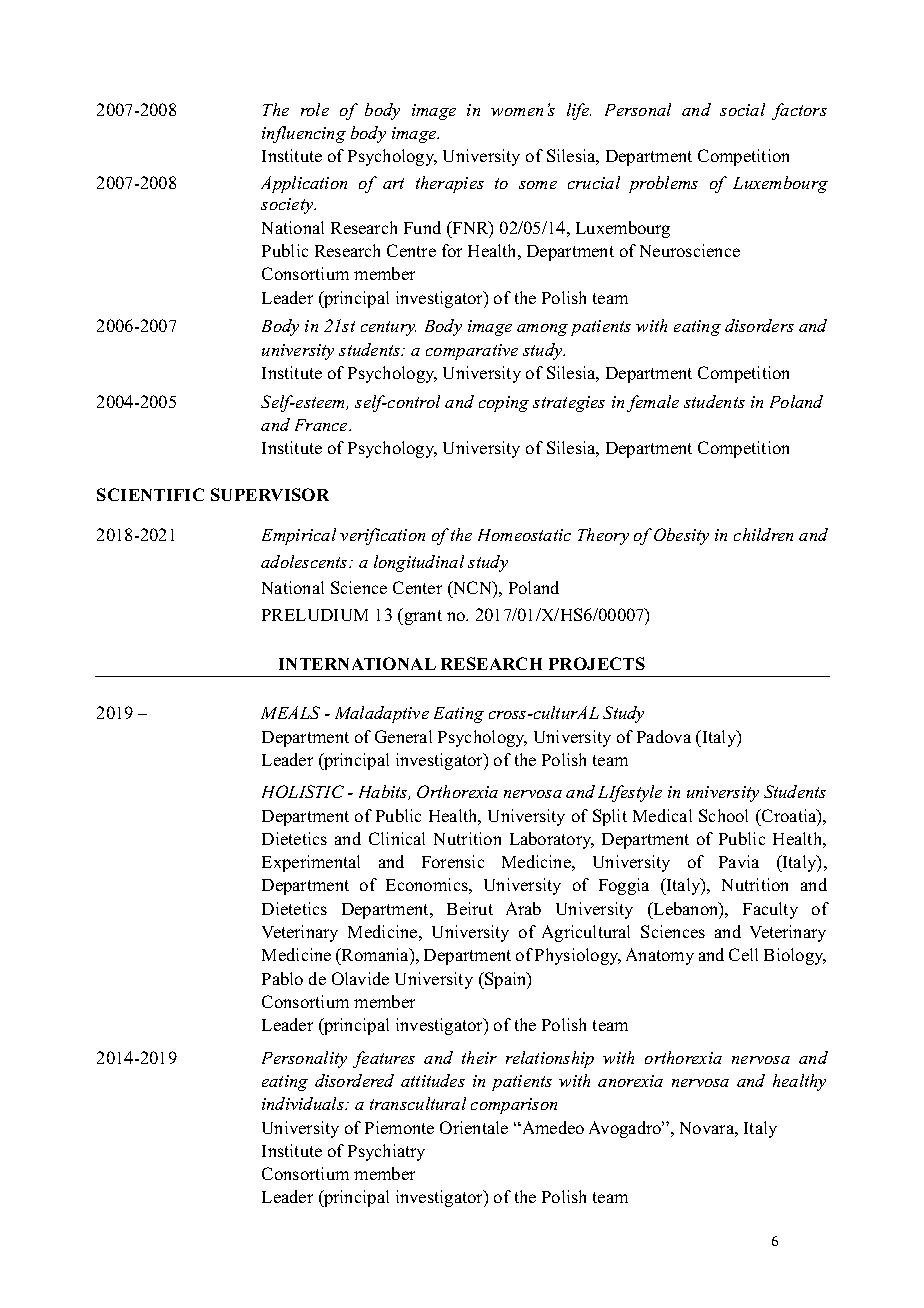 This screenshot has height=1308, width=924. I want to click on grant, so click(422, 616).
